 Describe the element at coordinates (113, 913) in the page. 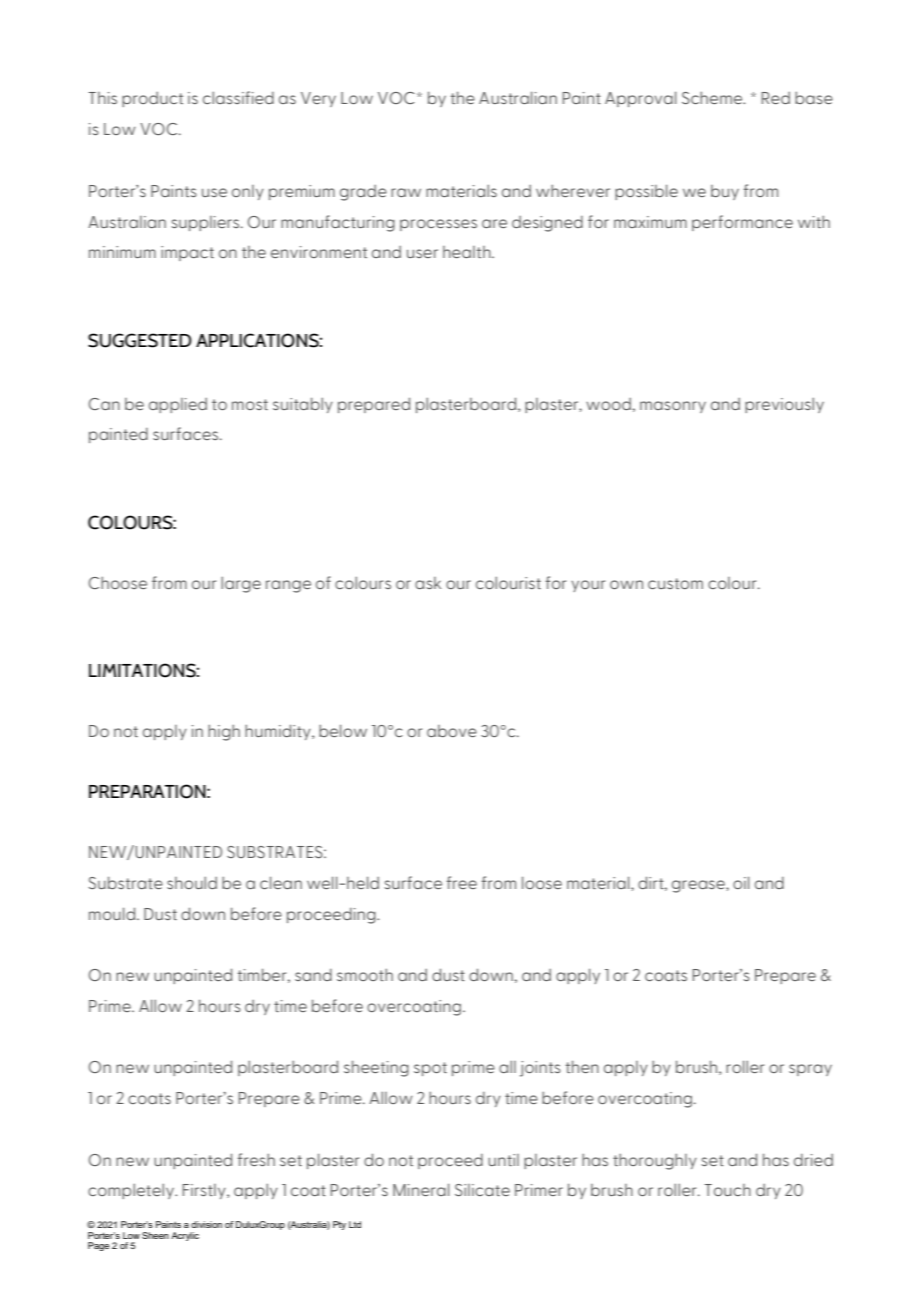

I see `mould` at that location.
